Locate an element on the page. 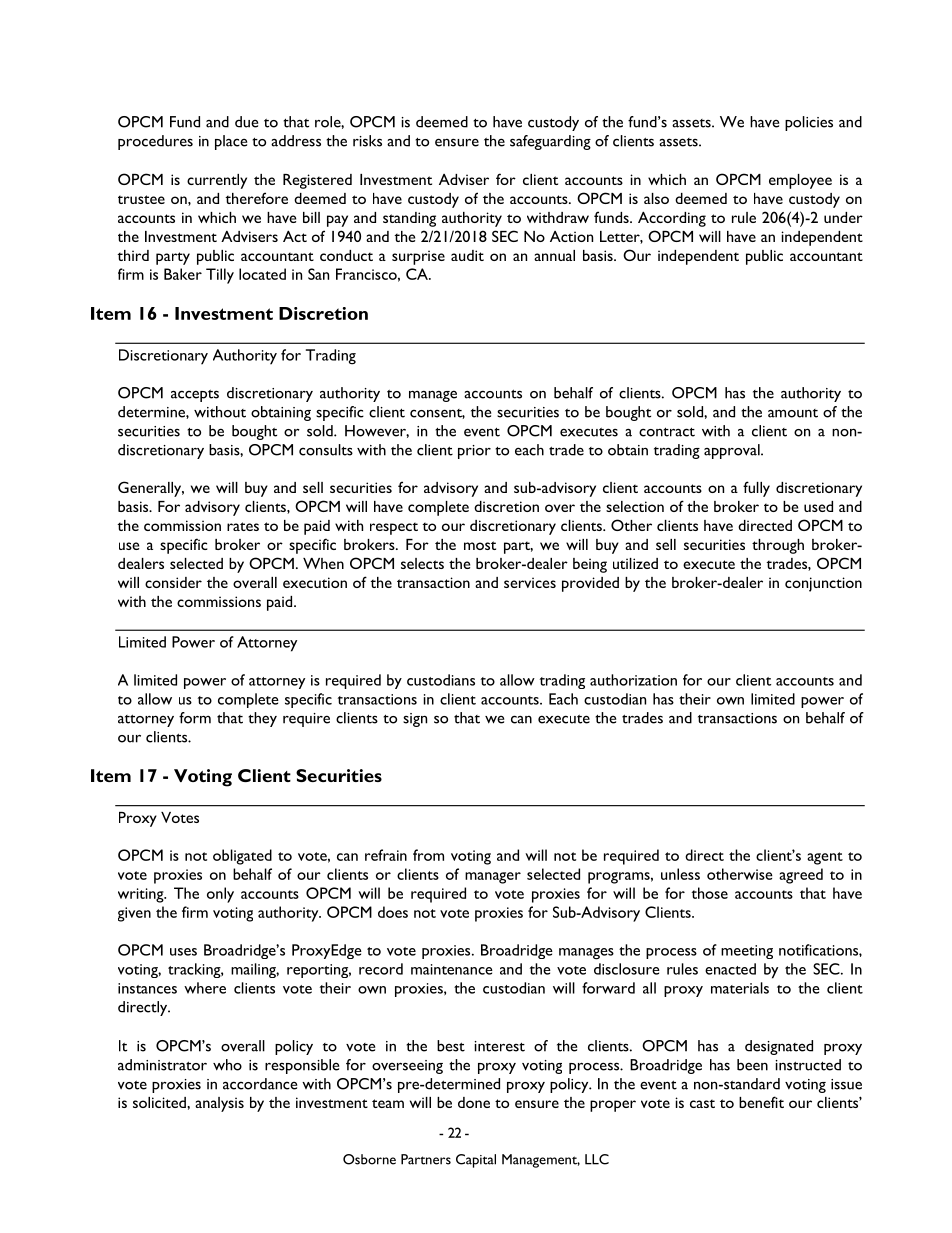 The height and width of the page is (1233, 952). safeguarding is located at coordinates (550, 142).
